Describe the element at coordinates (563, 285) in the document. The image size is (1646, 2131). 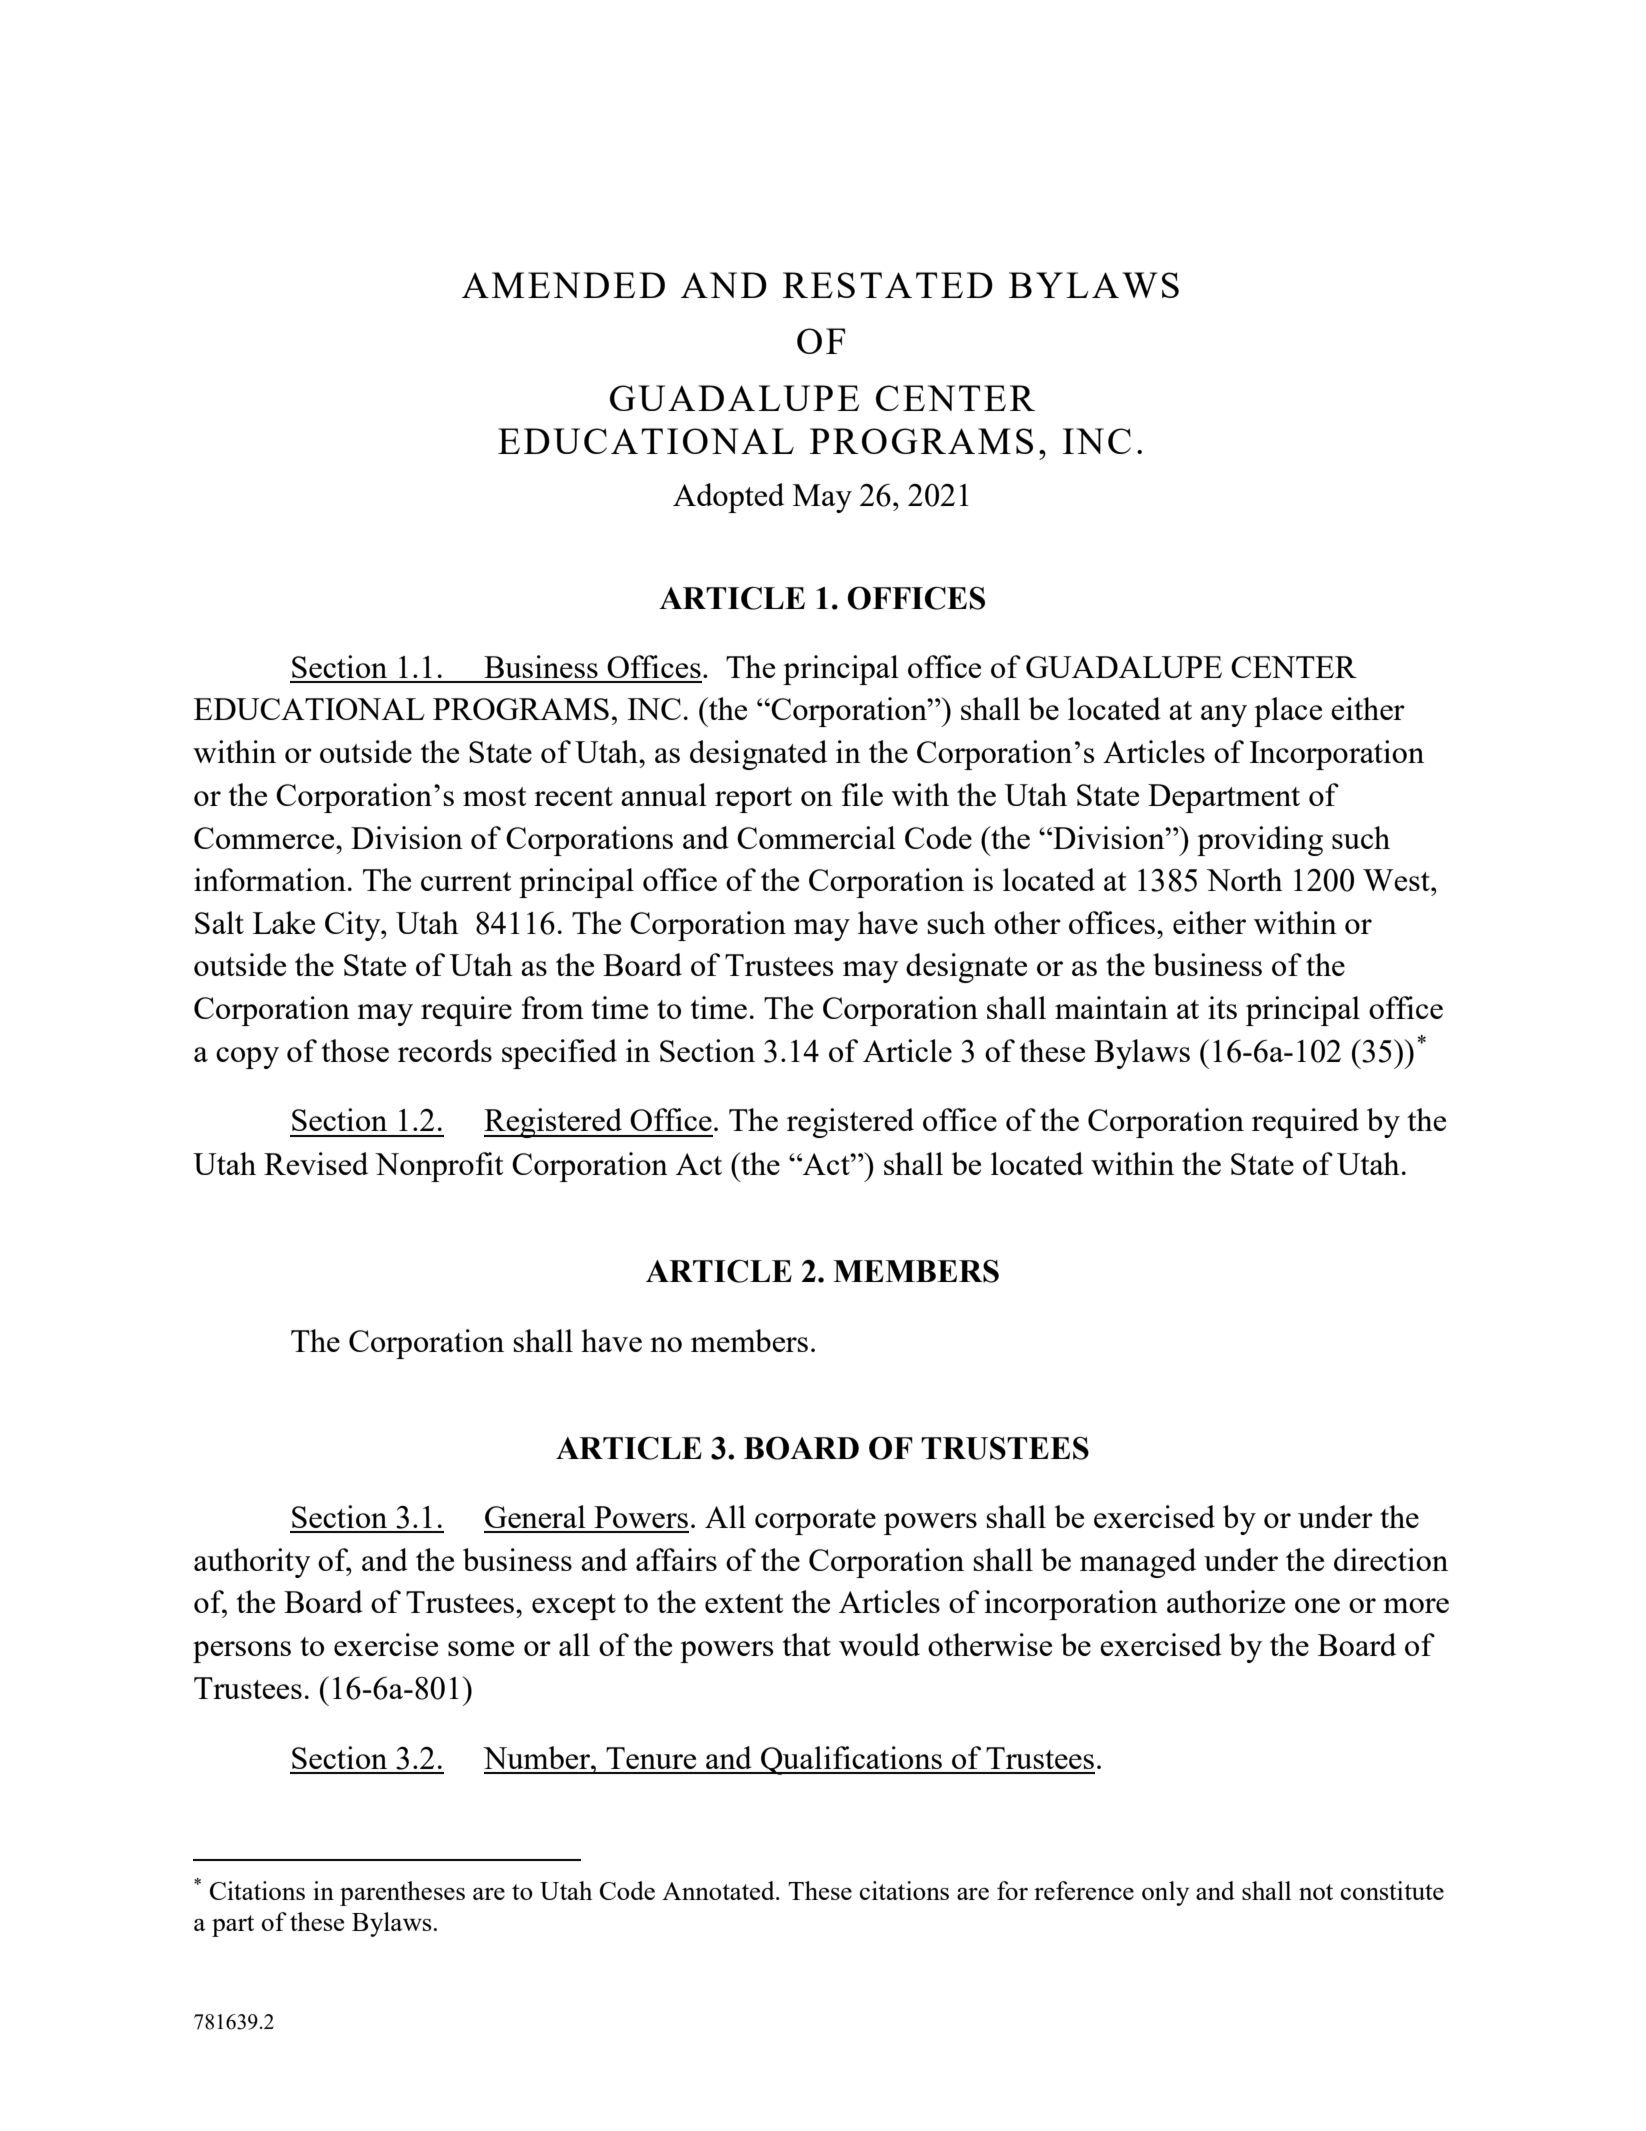
I see `AMENDED` at that location.
